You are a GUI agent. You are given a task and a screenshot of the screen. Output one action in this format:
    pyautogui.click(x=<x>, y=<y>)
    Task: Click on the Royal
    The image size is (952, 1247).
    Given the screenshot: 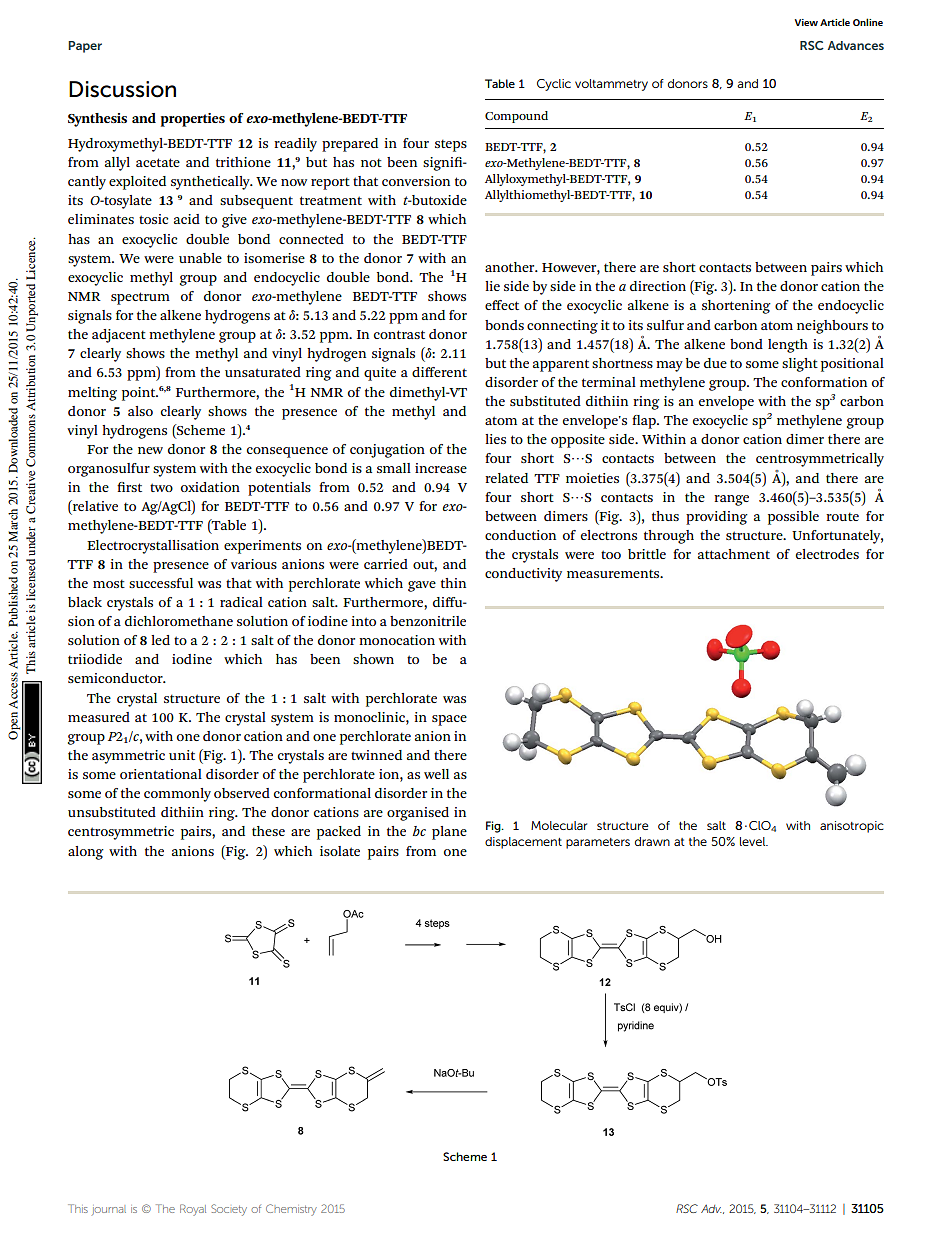 What is the action you would take?
    pyautogui.click(x=193, y=1210)
